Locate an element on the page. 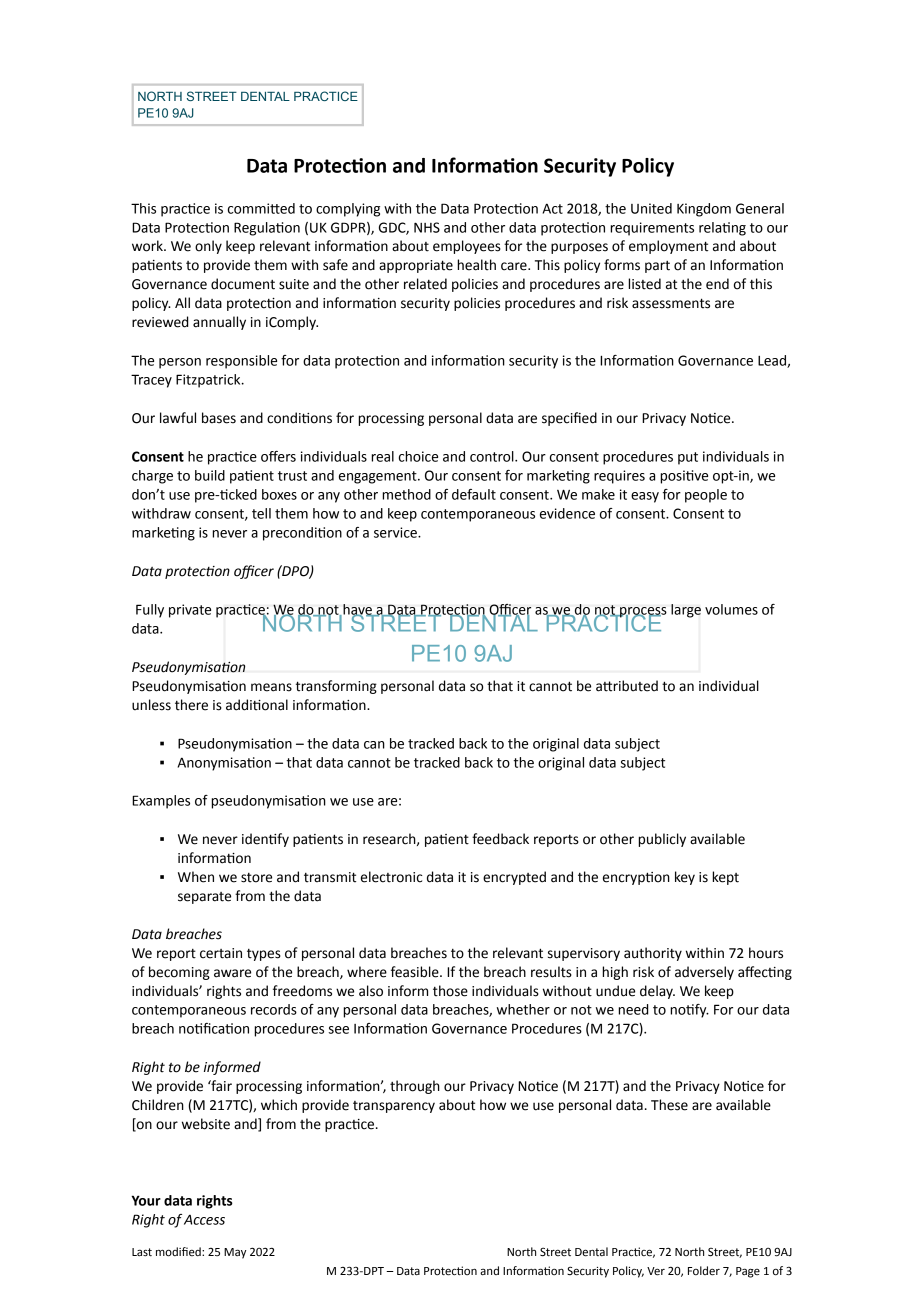 This image has height=1308, width=924. transforming is located at coordinates (336, 687).
